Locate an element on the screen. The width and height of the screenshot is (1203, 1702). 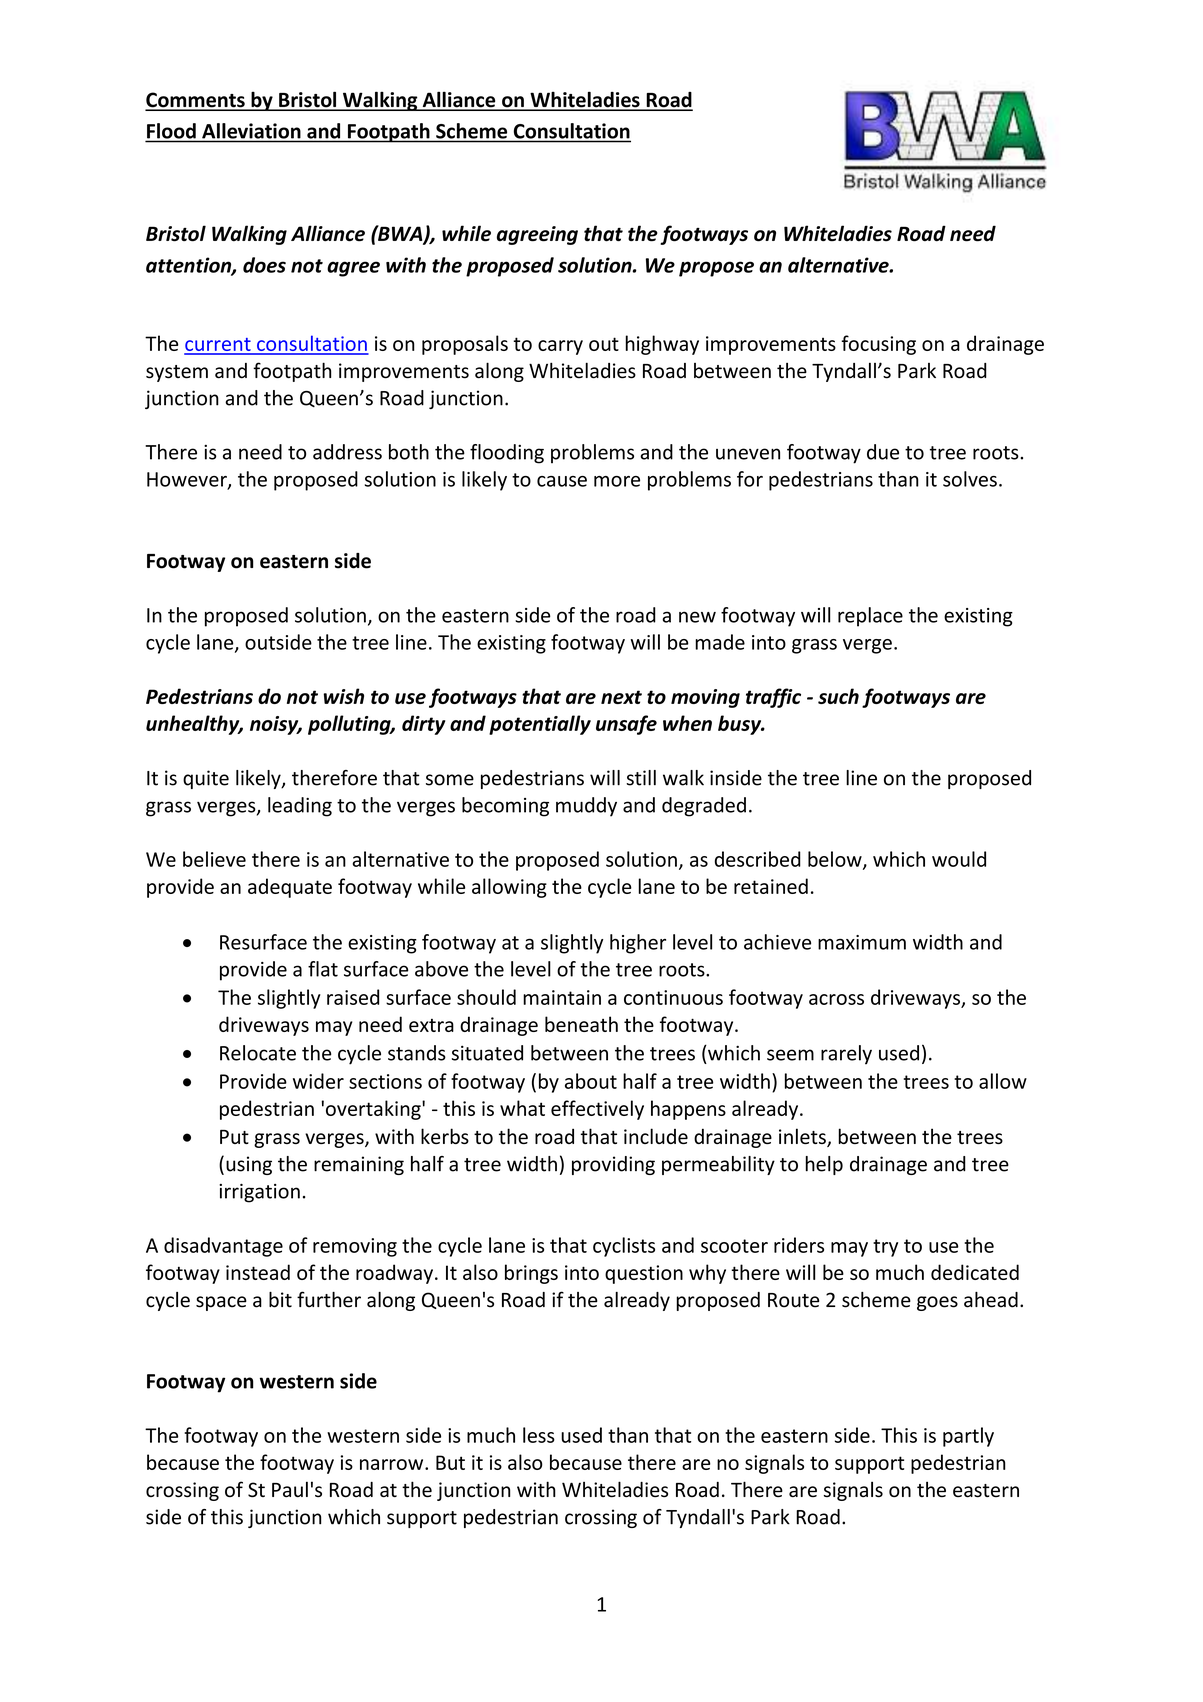
Alleviation is located at coordinates (251, 131).
